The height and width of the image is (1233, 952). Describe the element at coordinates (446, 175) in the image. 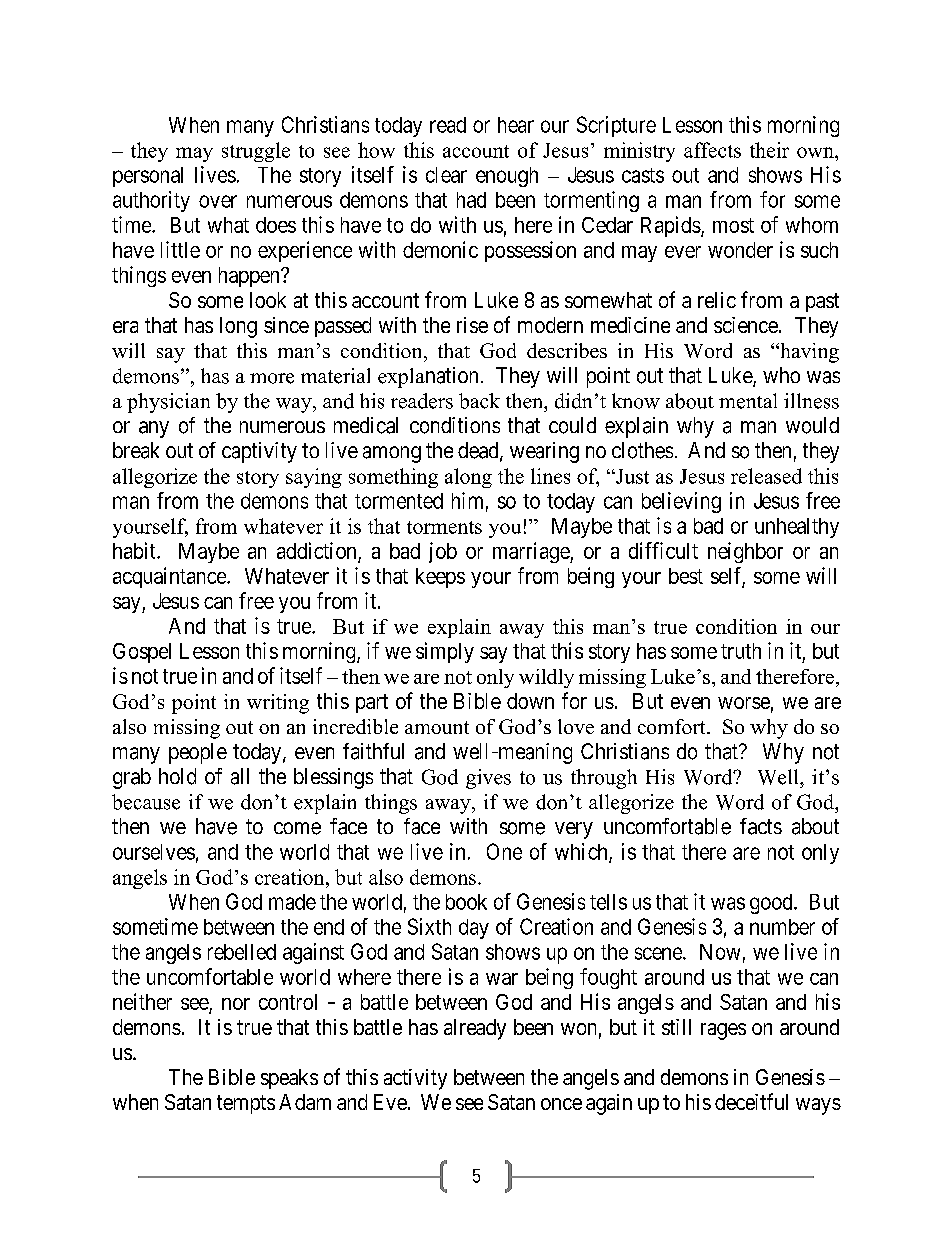

I see `clear` at that location.
